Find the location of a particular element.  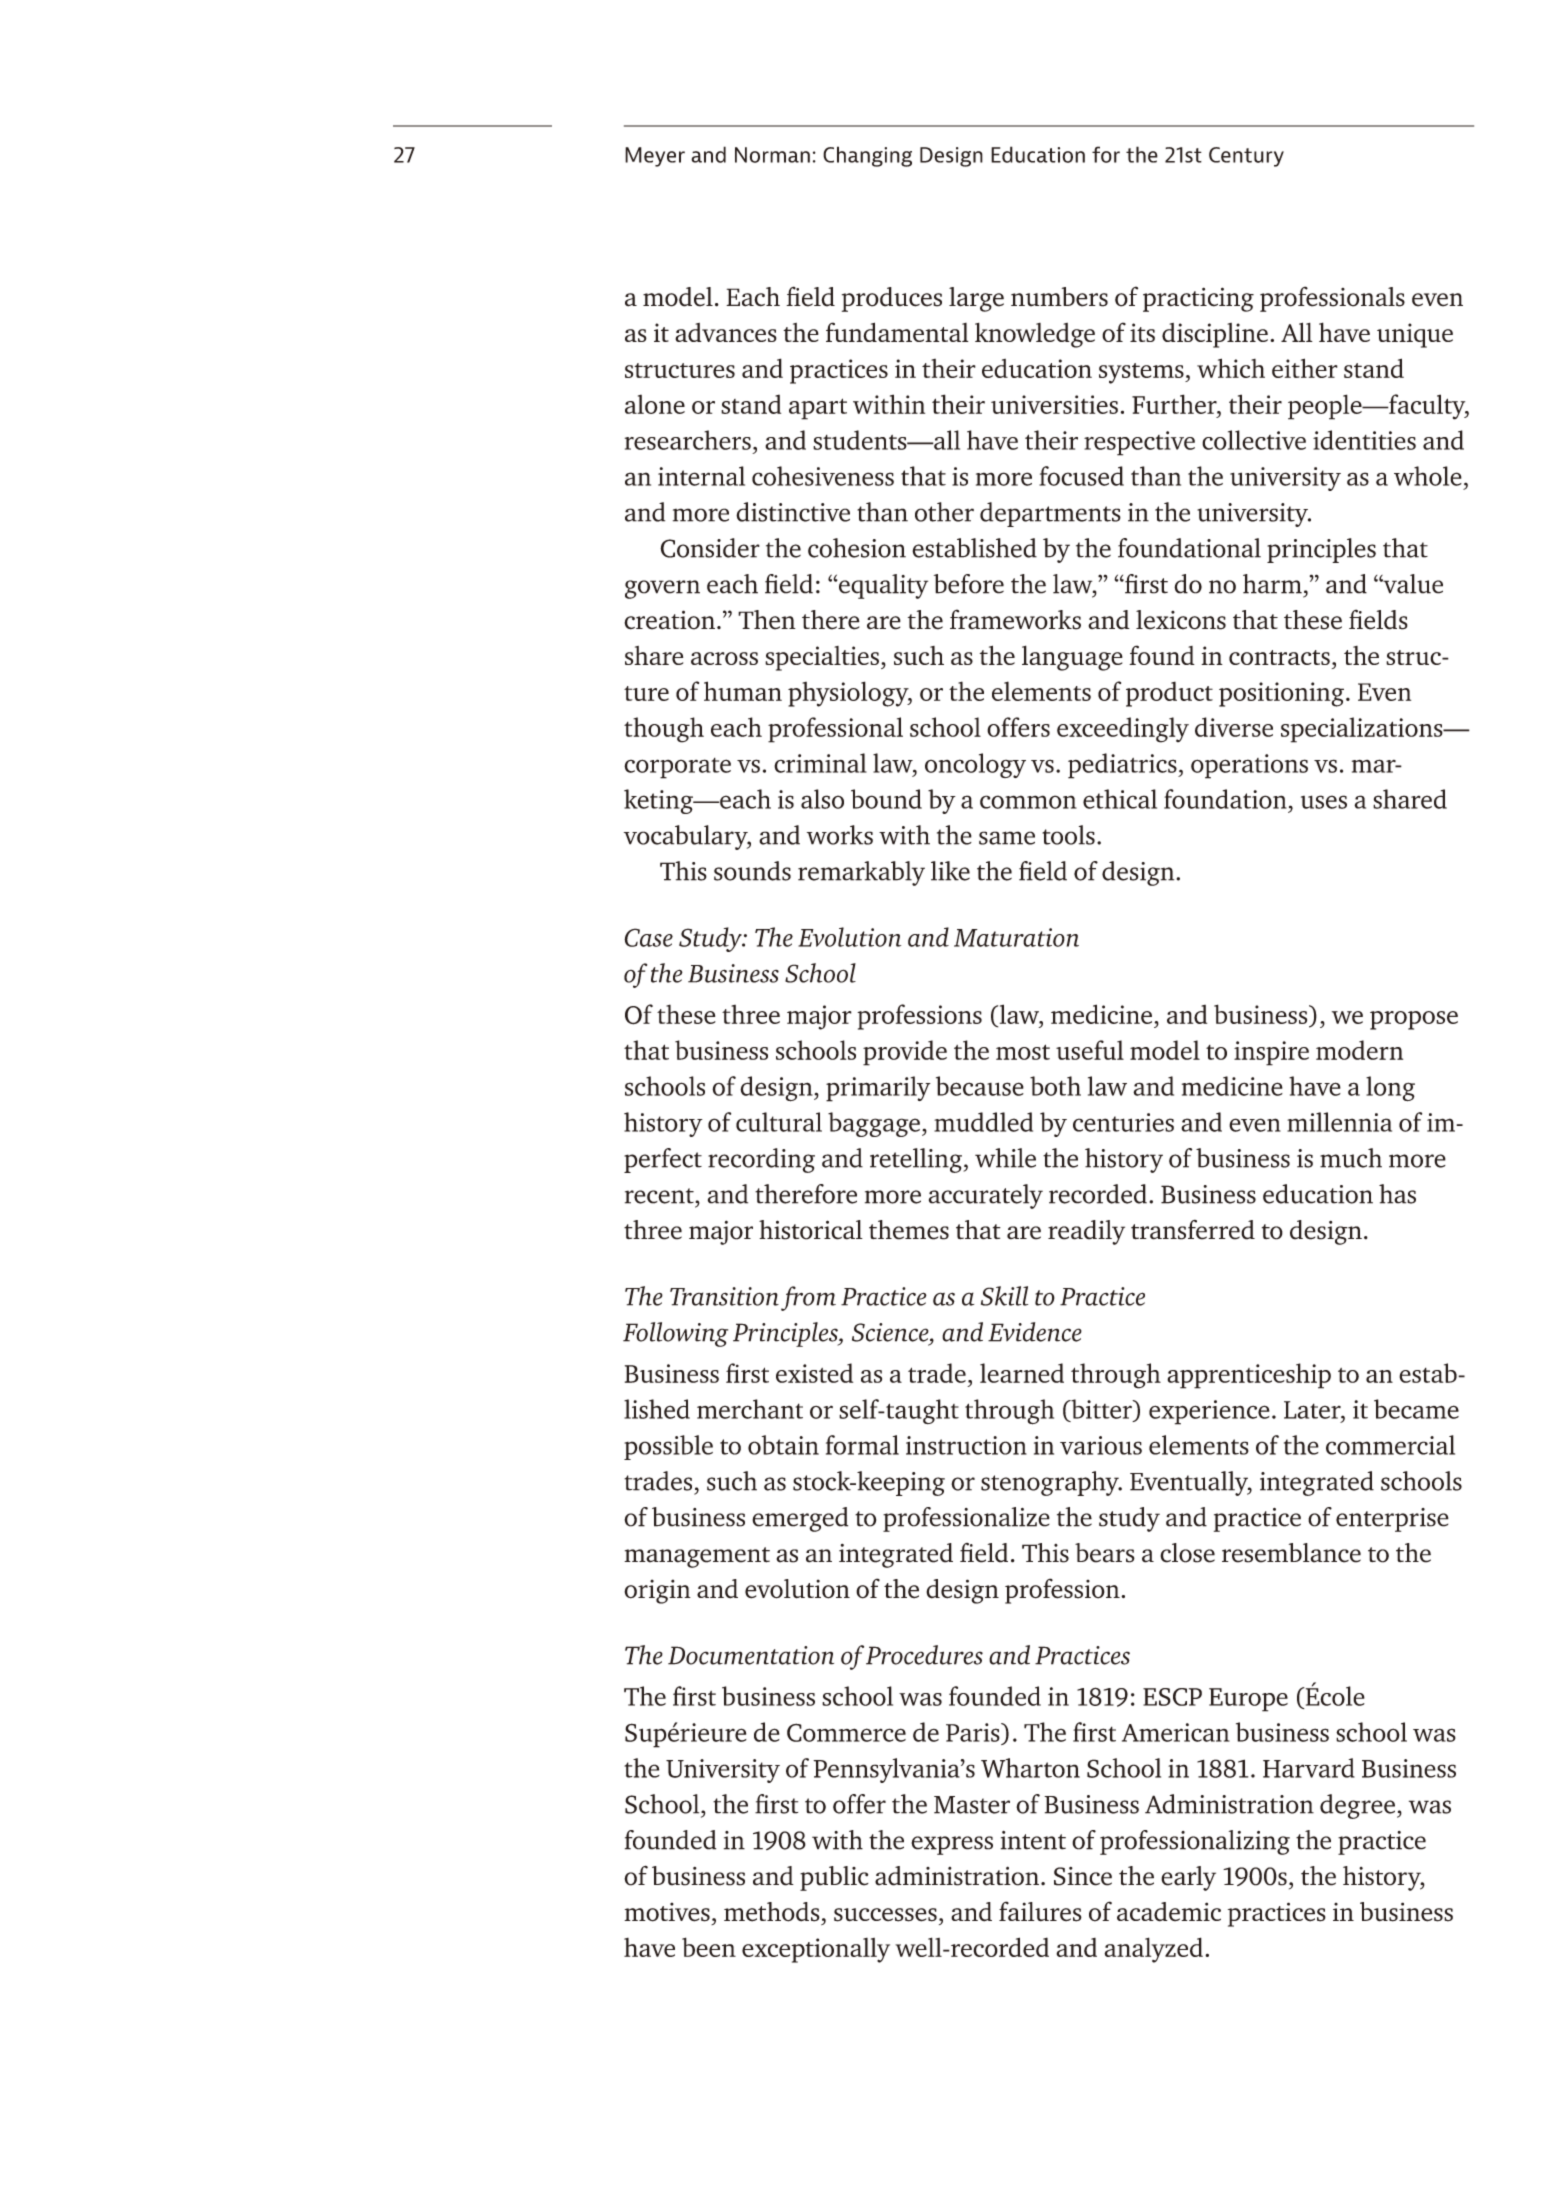

cultural is located at coordinates (779, 1122).
